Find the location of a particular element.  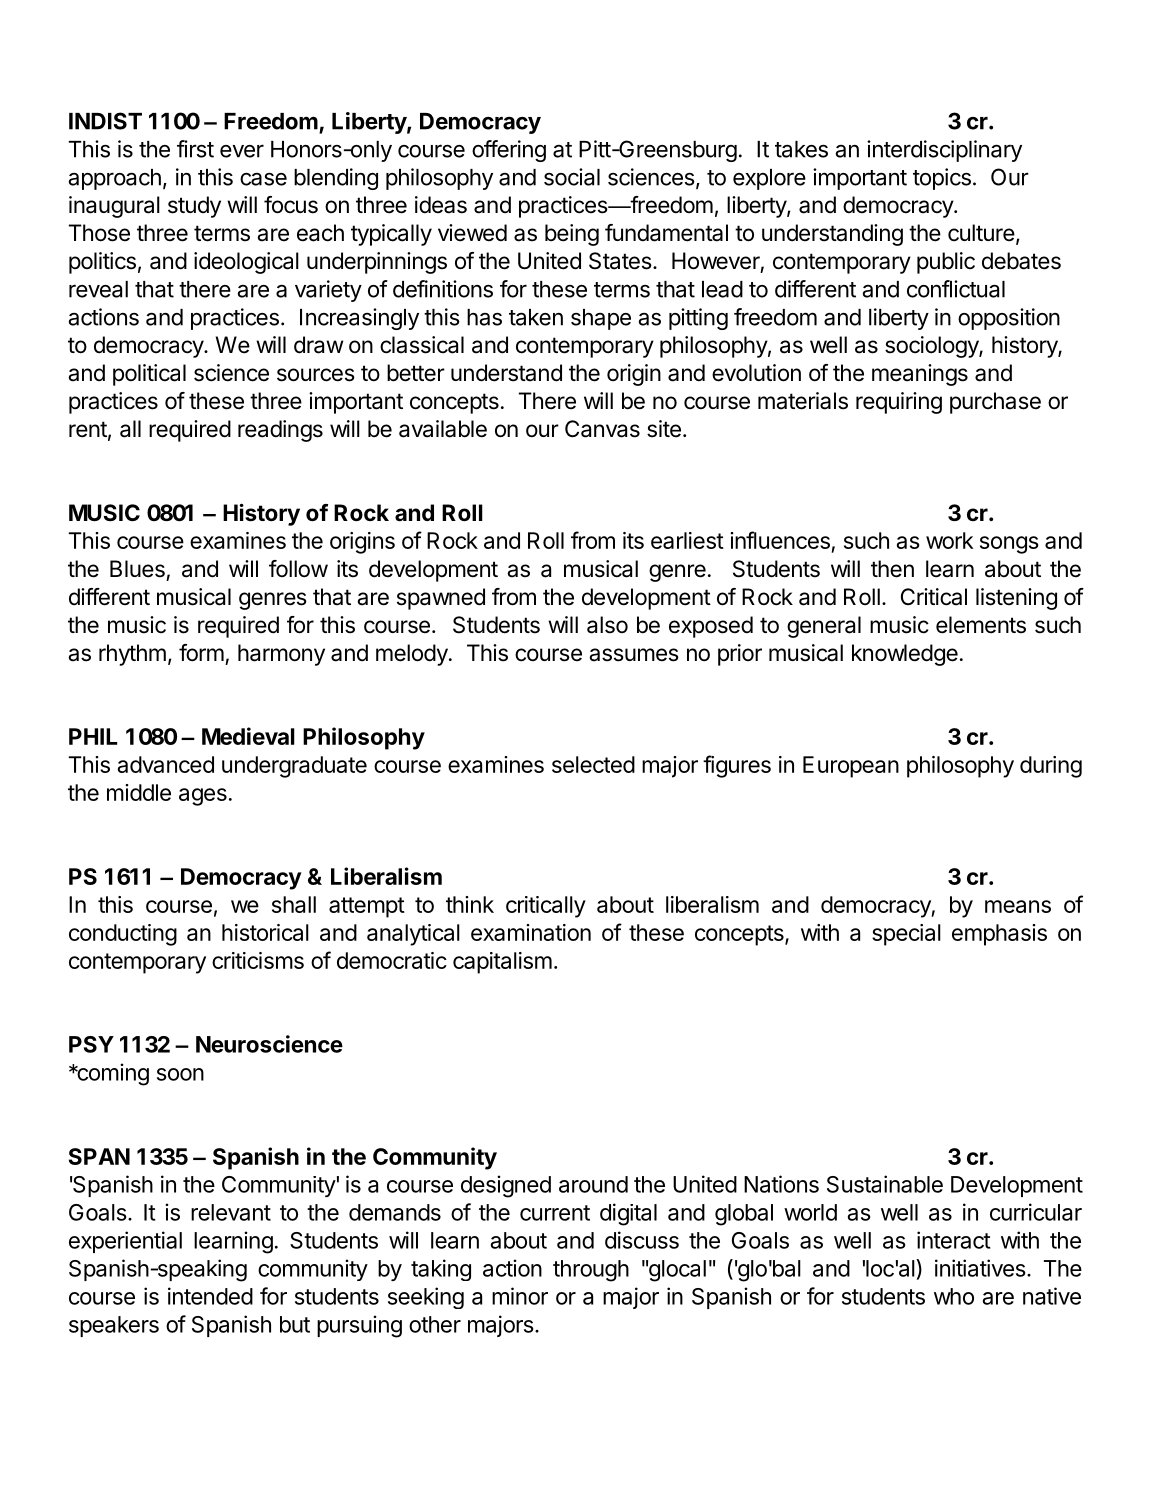

through is located at coordinates (591, 1271).
